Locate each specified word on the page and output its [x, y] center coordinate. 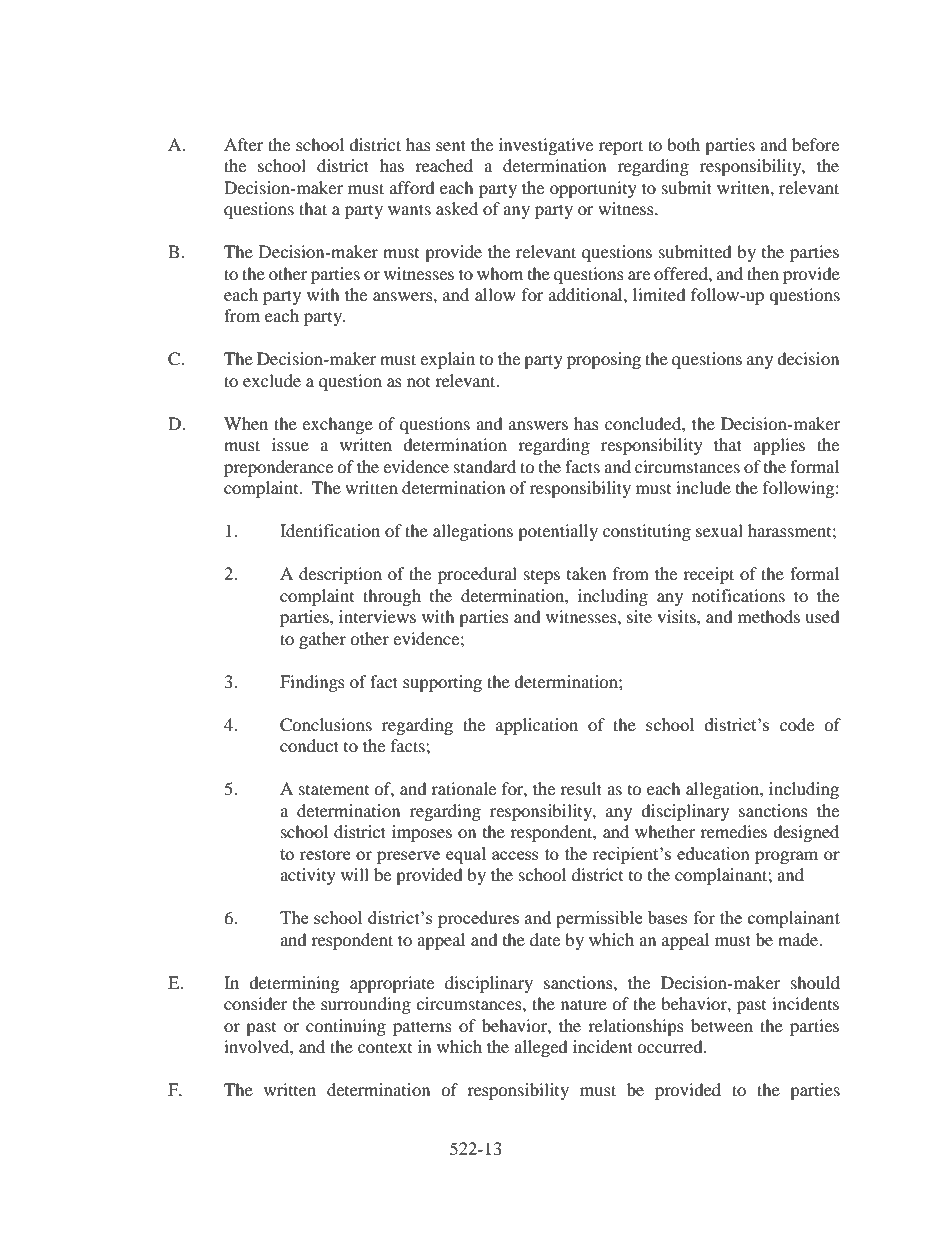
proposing [604, 360]
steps [542, 577]
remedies [733, 831]
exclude [272, 380]
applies [779, 446]
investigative [546, 146]
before [815, 144]
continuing [346, 1027]
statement [334, 789]
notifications [738, 595]
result [581, 788]
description [340, 575]
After [244, 144]
